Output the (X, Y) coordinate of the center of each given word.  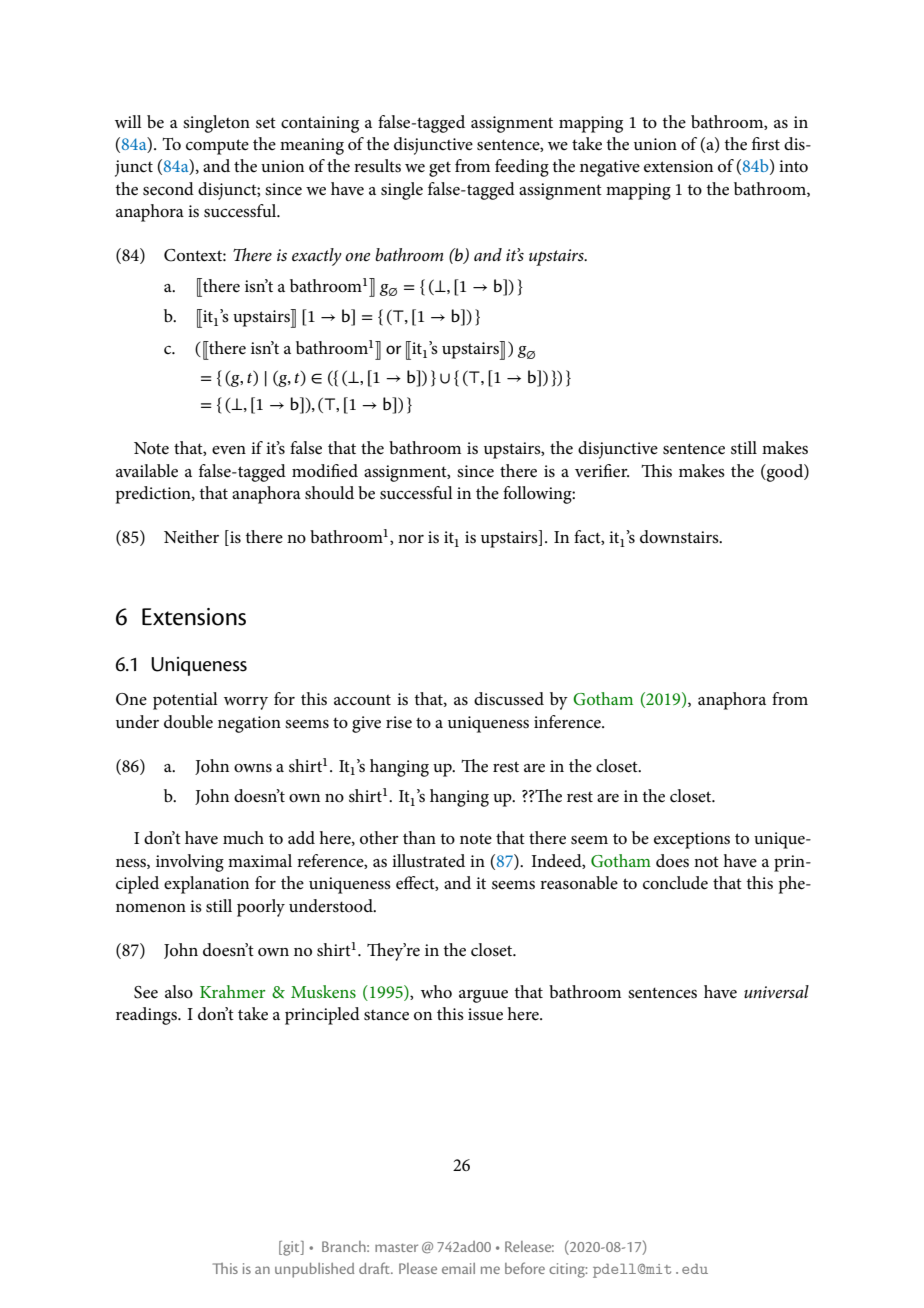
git (291, 1248)
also (179, 991)
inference (568, 722)
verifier (602, 471)
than (419, 837)
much (243, 837)
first (766, 144)
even (229, 450)
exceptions (692, 840)
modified (325, 471)
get (440, 169)
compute (217, 147)
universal (776, 991)
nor (411, 539)
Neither (191, 536)
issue (485, 1014)
